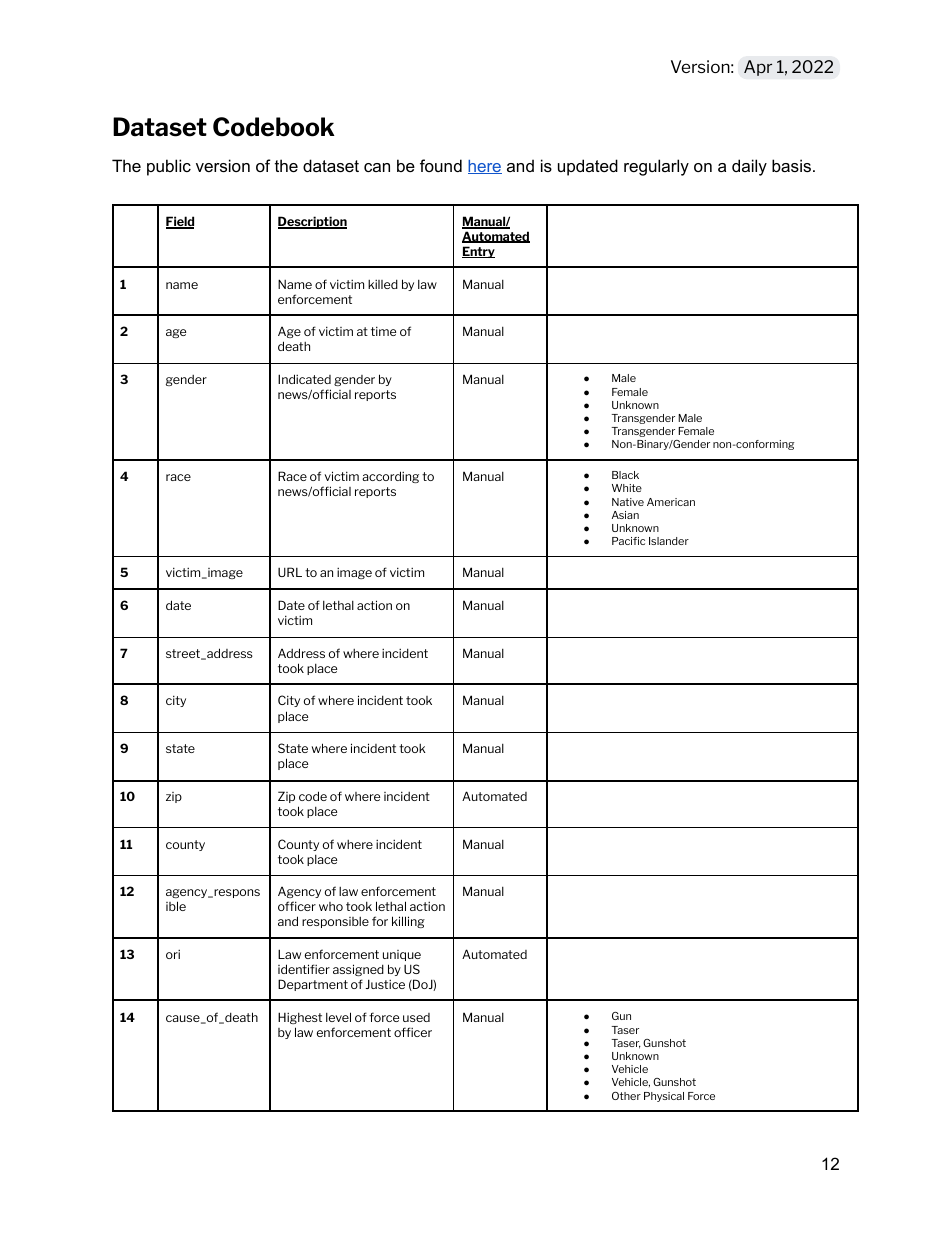  Describe the element at coordinates (626, 1096) in the screenshot. I see `Other` at that location.
